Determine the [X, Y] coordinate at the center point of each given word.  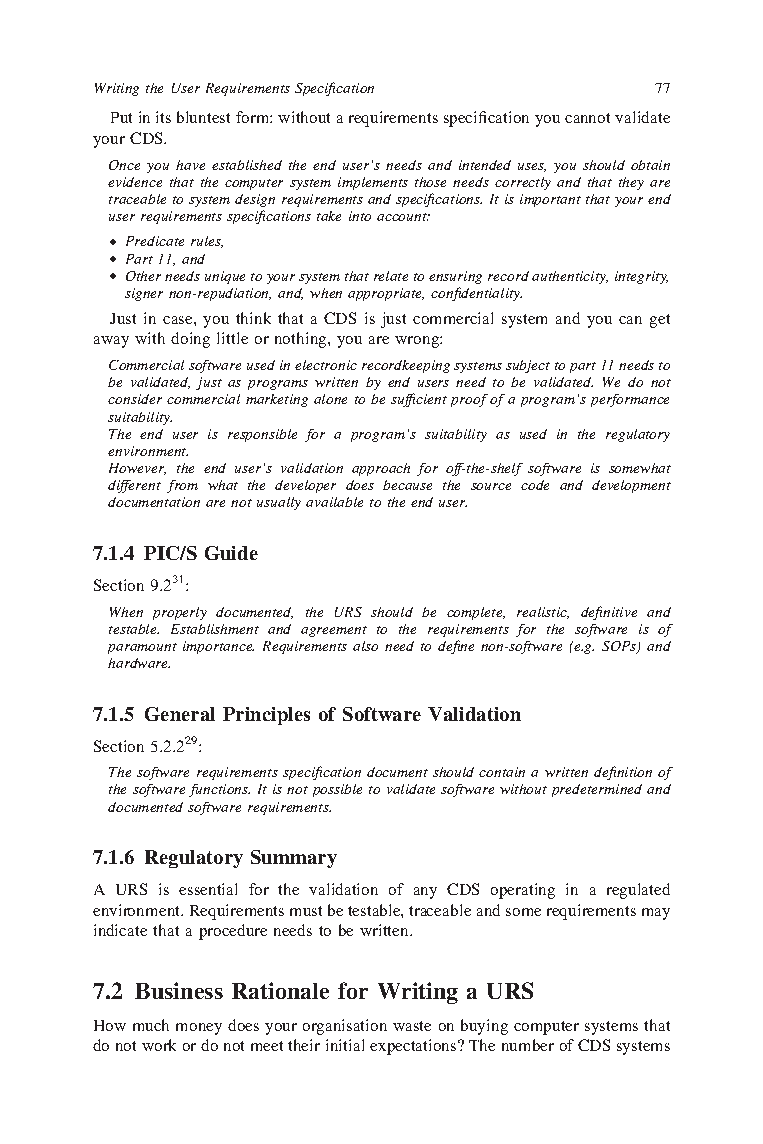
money [199, 1029]
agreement [334, 631]
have [190, 165]
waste [412, 1026]
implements [373, 183]
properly [180, 613]
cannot [587, 118]
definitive [609, 613]
